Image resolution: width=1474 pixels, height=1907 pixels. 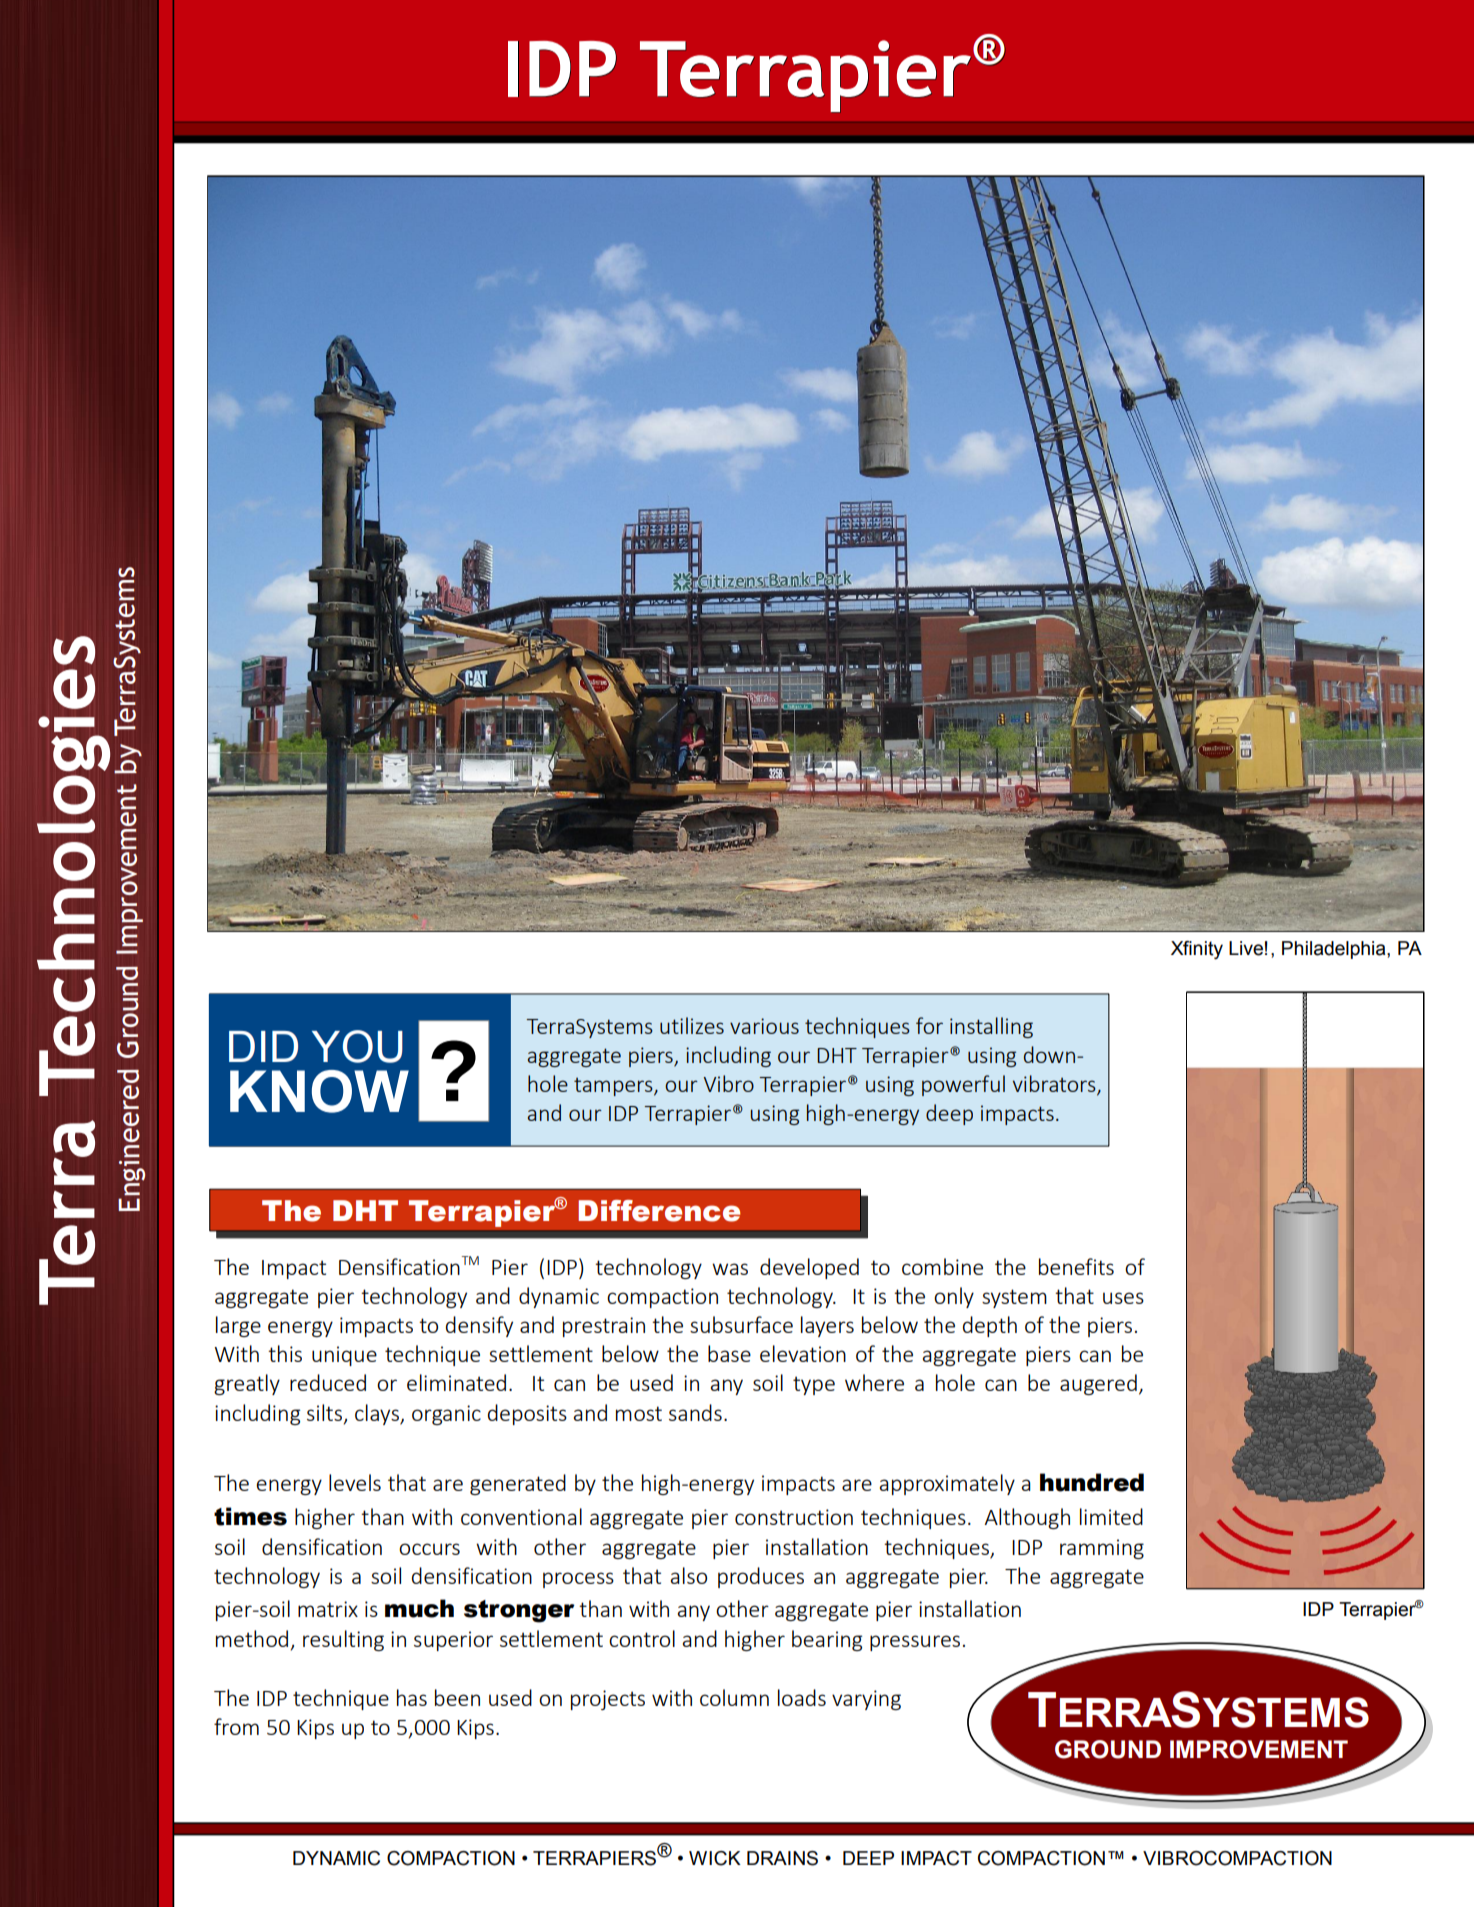 What do you see at coordinates (378, 1414) in the screenshot?
I see `clays` at bounding box center [378, 1414].
